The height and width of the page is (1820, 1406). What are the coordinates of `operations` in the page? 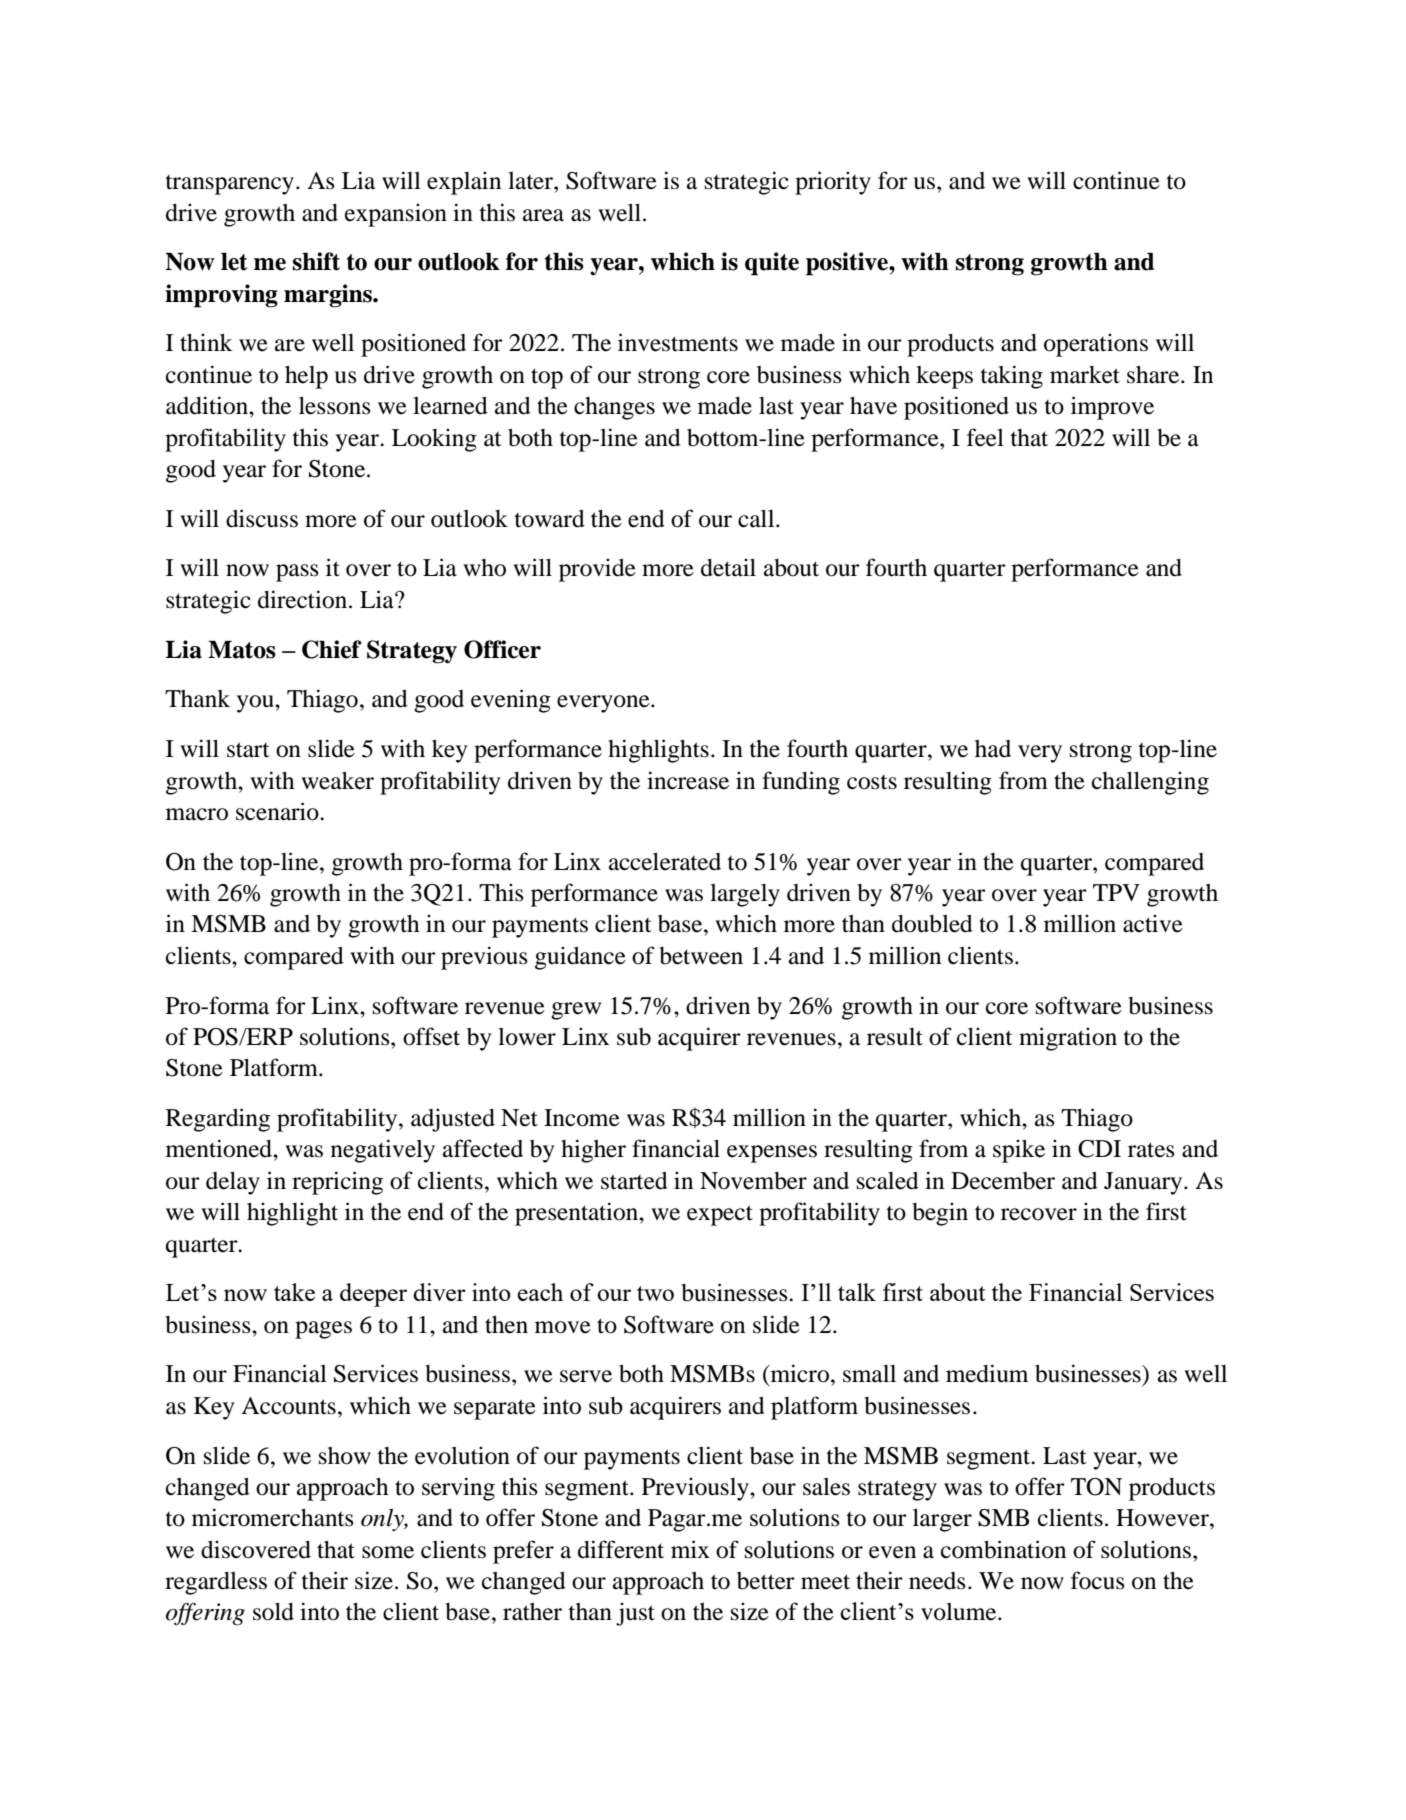 It's located at (1096, 345).
